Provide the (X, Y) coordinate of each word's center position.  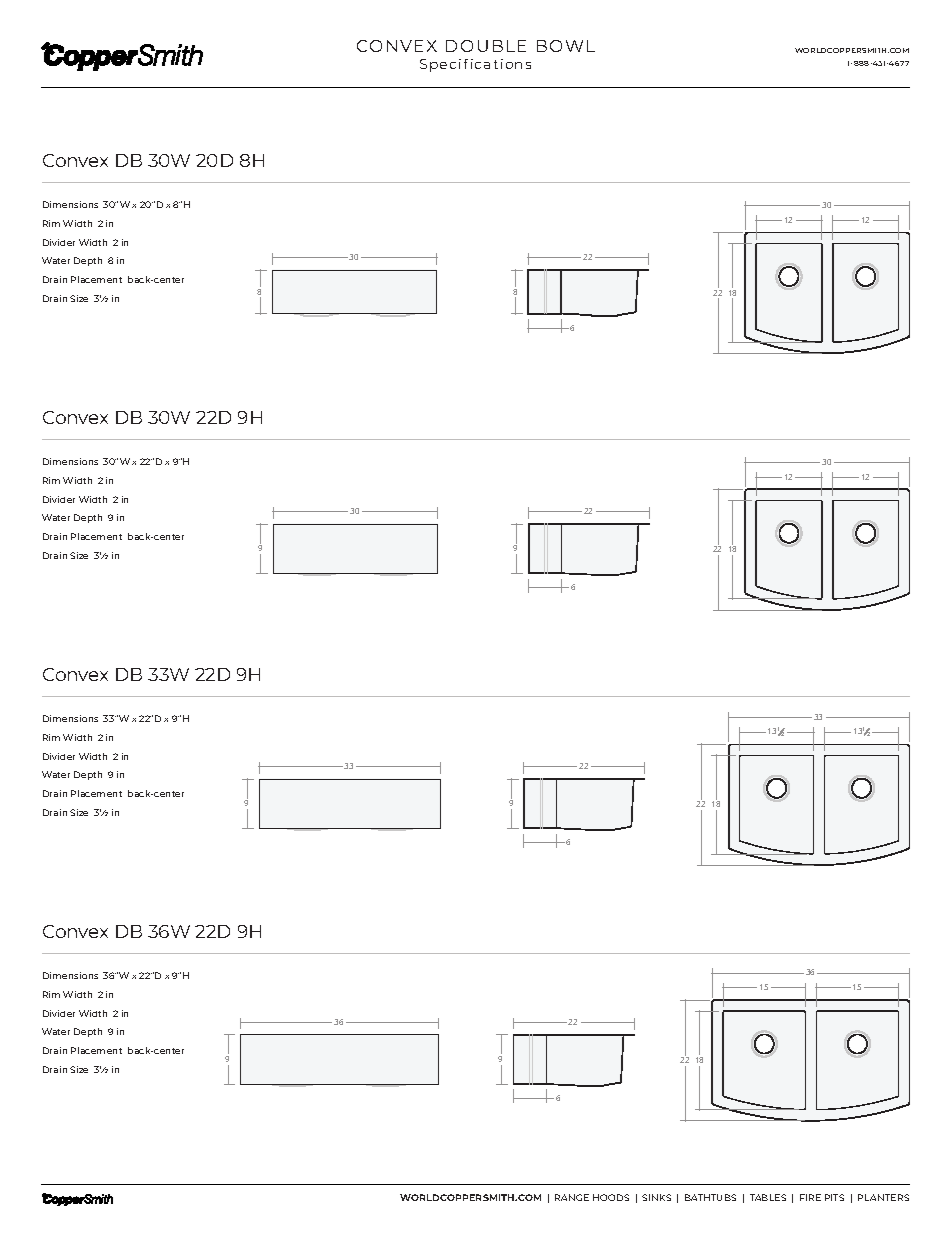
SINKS (656, 1197)
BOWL (566, 46)
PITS (834, 1197)
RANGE (572, 1197)
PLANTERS (883, 1197)
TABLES (768, 1197)
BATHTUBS (710, 1197)
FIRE (810, 1197)
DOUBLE (486, 46)
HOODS (611, 1197)
